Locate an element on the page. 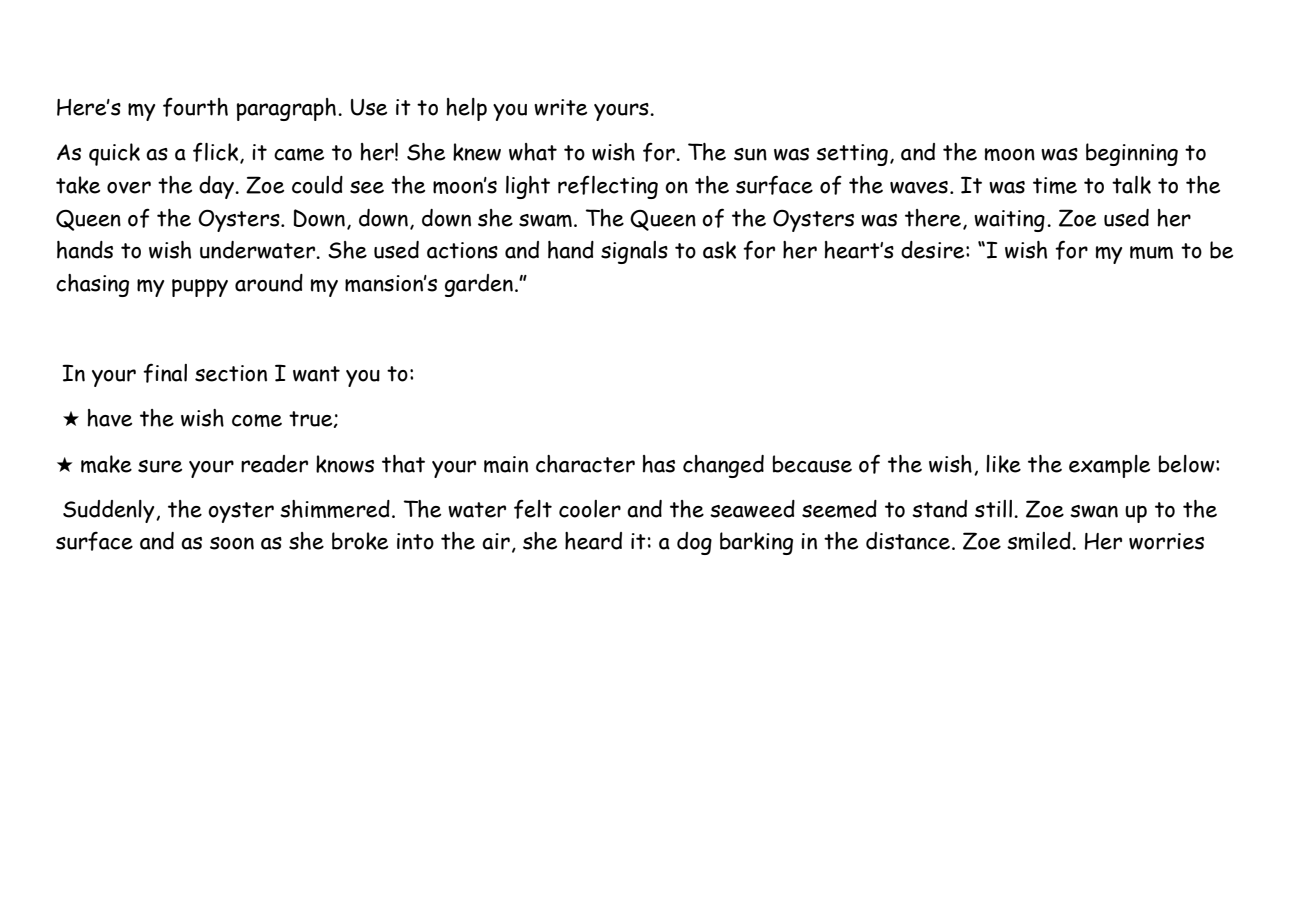  soon is located at coordinates (232, 543).
